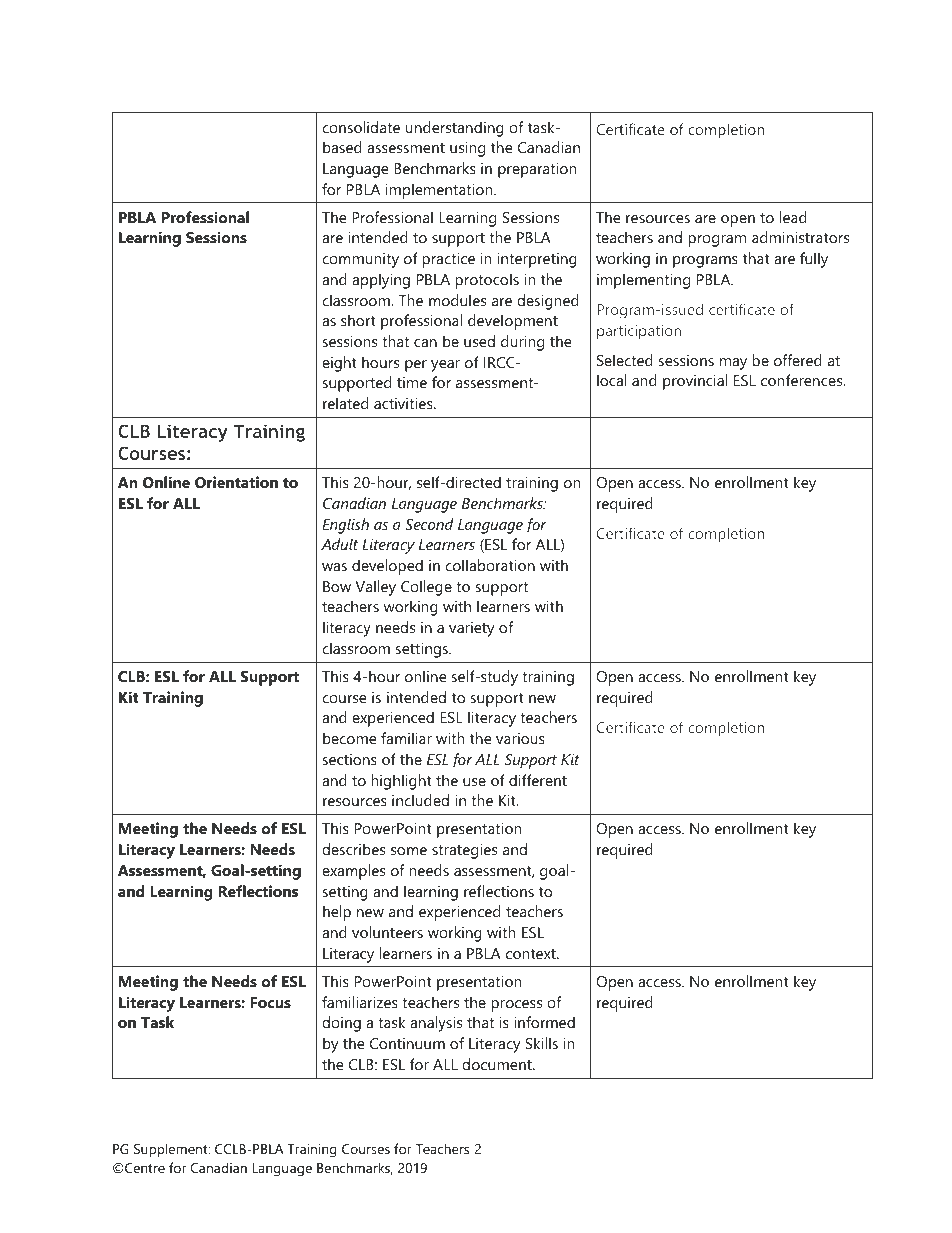 This screenshot has width=952, height=1233. Describe the element at coordinates (236, 482) in the screenshot. I see `Orientation` at that location.
